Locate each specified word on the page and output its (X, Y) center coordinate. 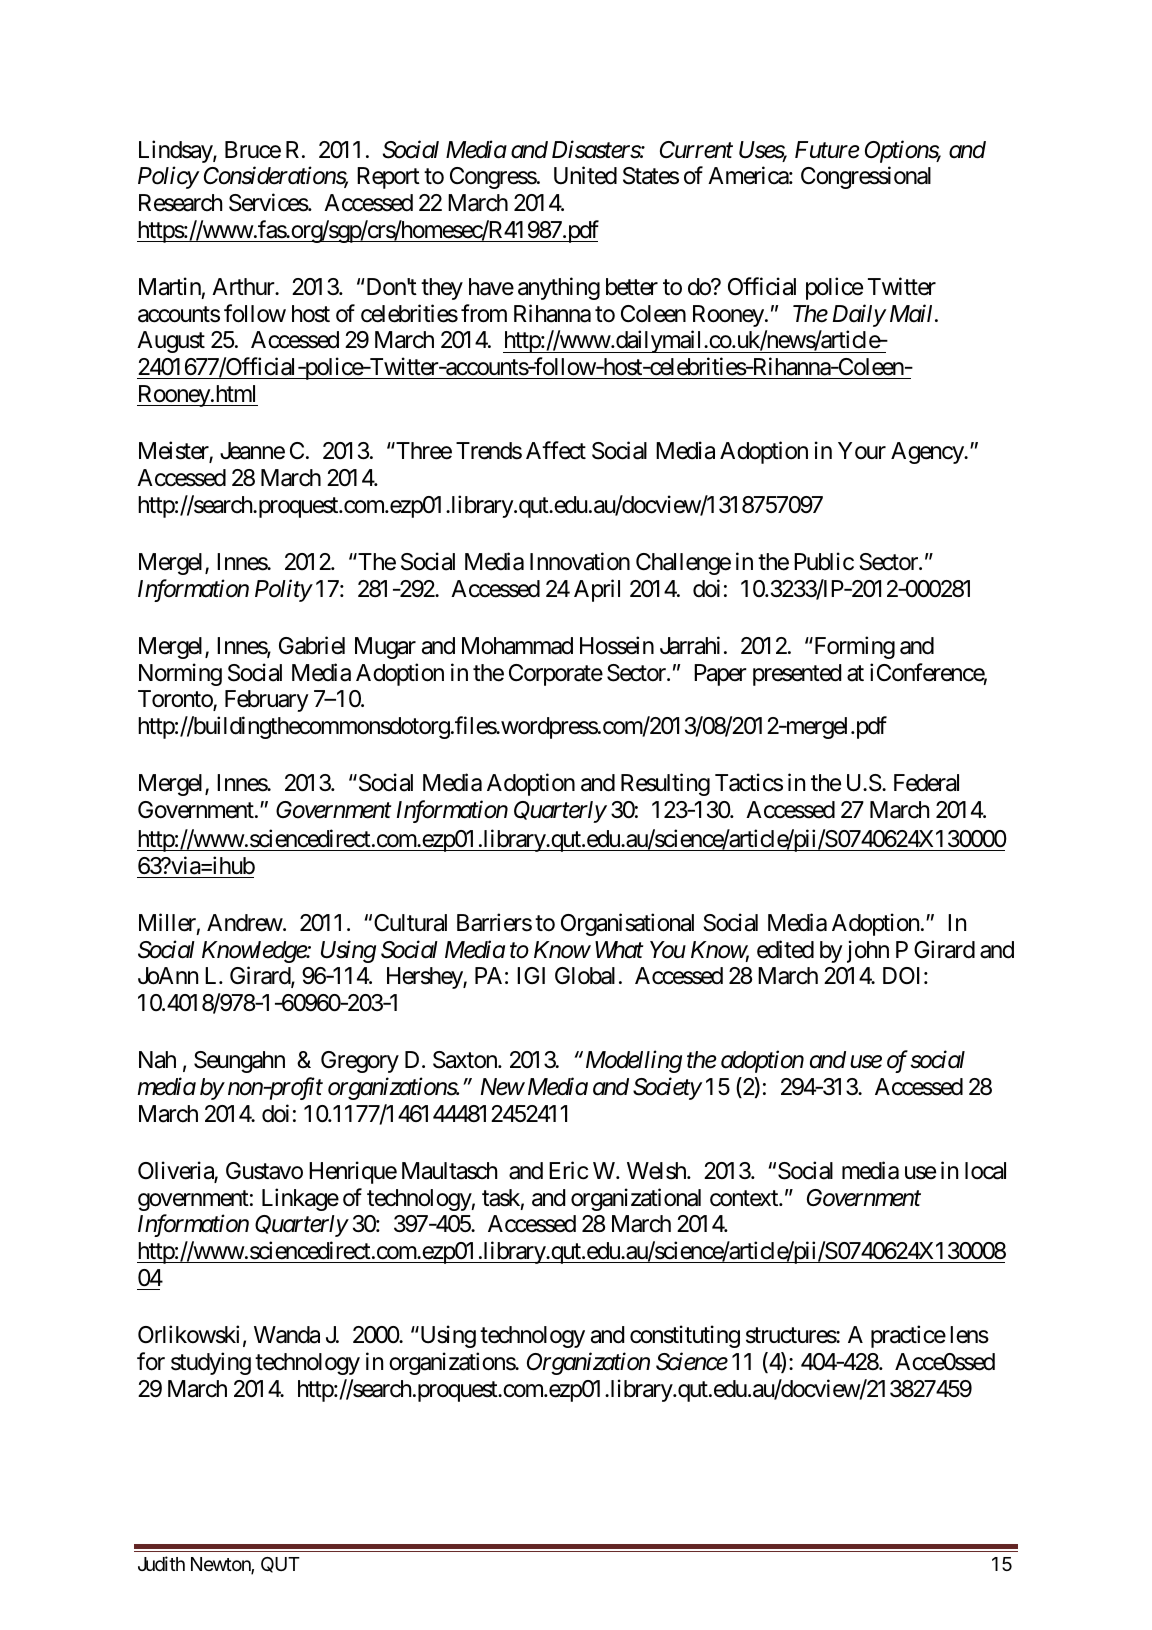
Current (696, 150)
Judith (161, 1563)
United (585, 176)
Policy (168, 178)
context (745, 1198)
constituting (685, 1336)
